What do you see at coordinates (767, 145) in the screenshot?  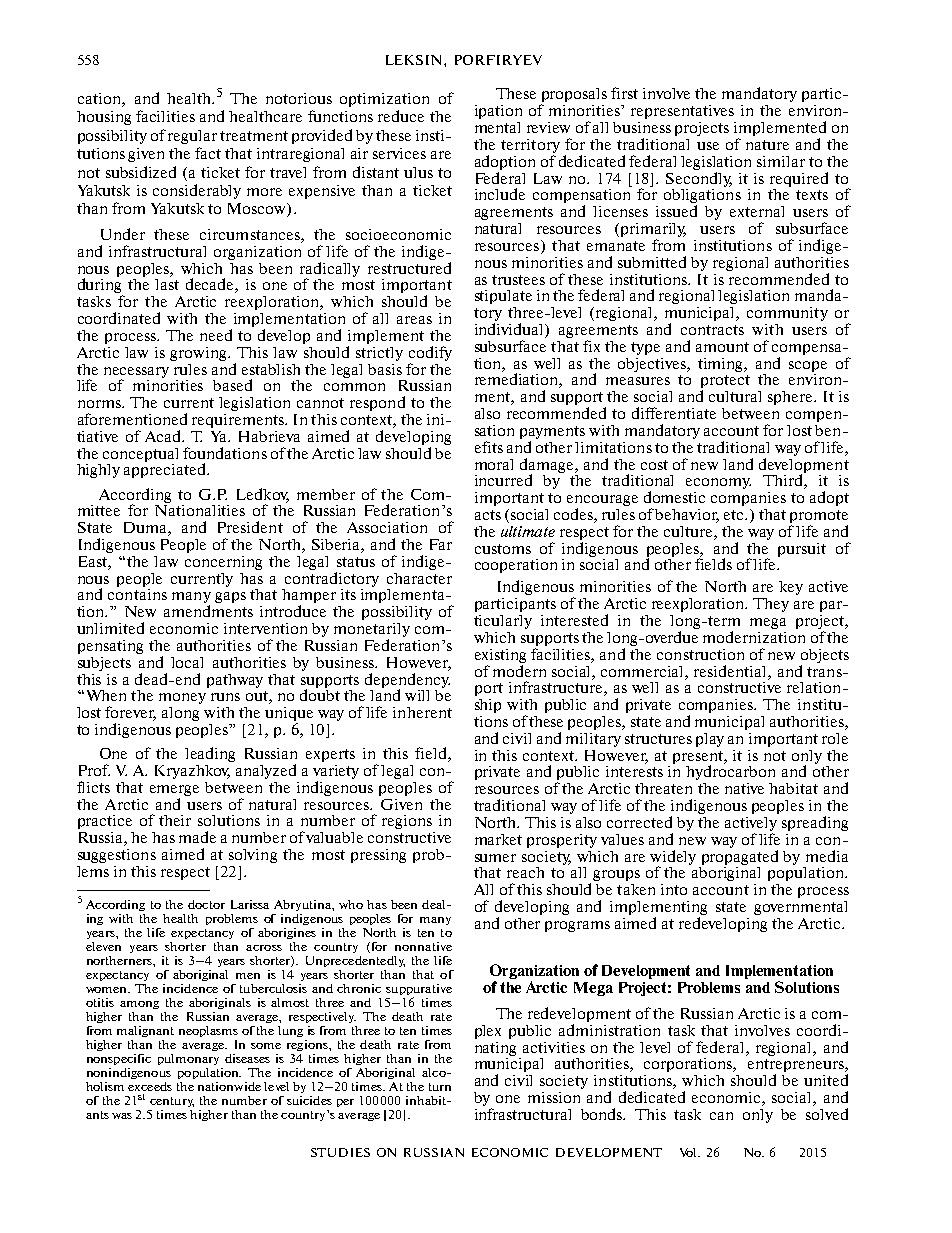 I see `nature` at bounding box center [767, 145].
